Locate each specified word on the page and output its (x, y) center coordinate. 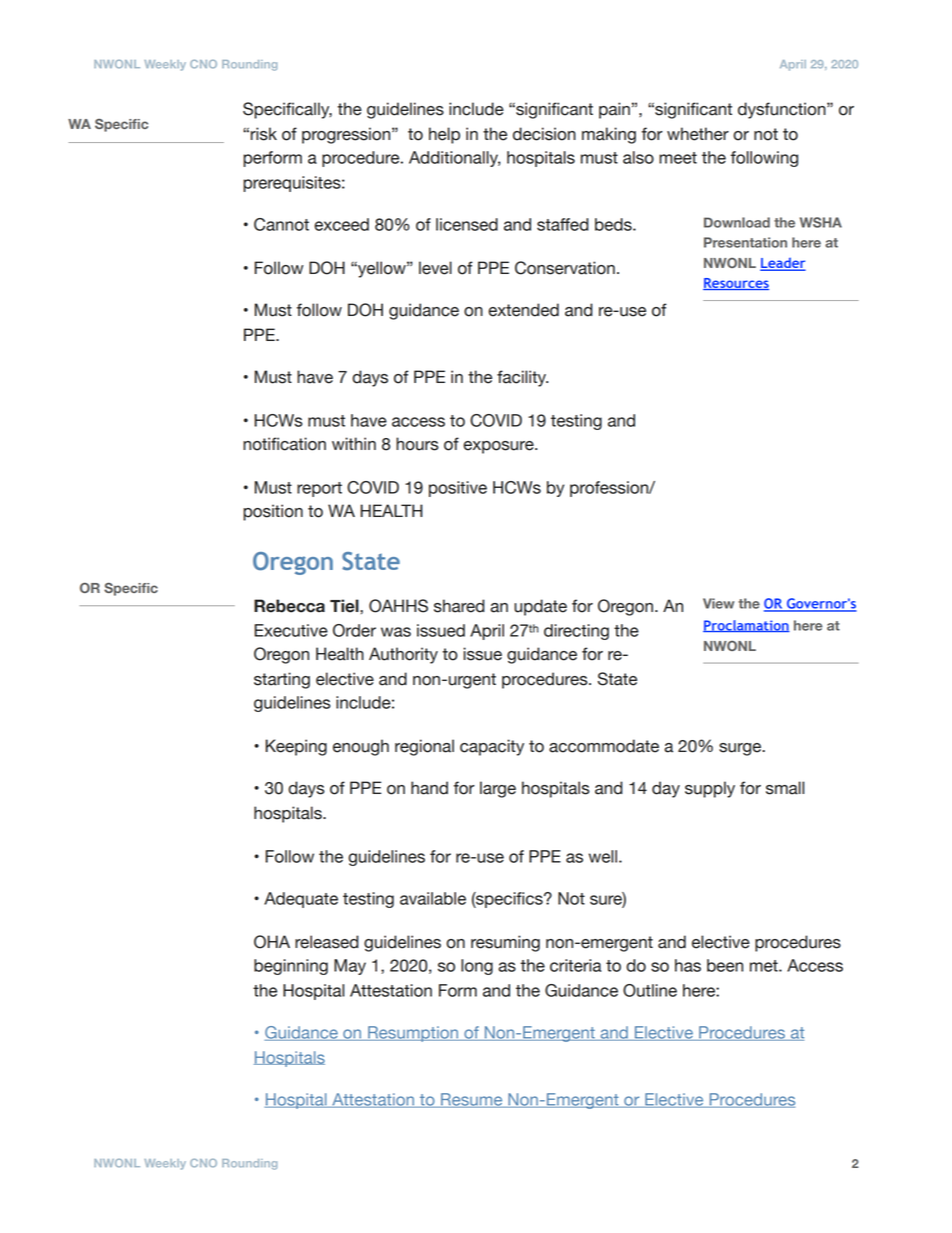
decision (544, 134)
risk (264, 134)
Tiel (345, 606)
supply (710, 789)
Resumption (413, 1034)
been (725, 965)
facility (522, 378)
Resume (472, 1100)
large (498, 789)
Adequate (301, 900)
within (354, 443)
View (718, 603)
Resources (736, 284)
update (540, 607)
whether (698, 134)
